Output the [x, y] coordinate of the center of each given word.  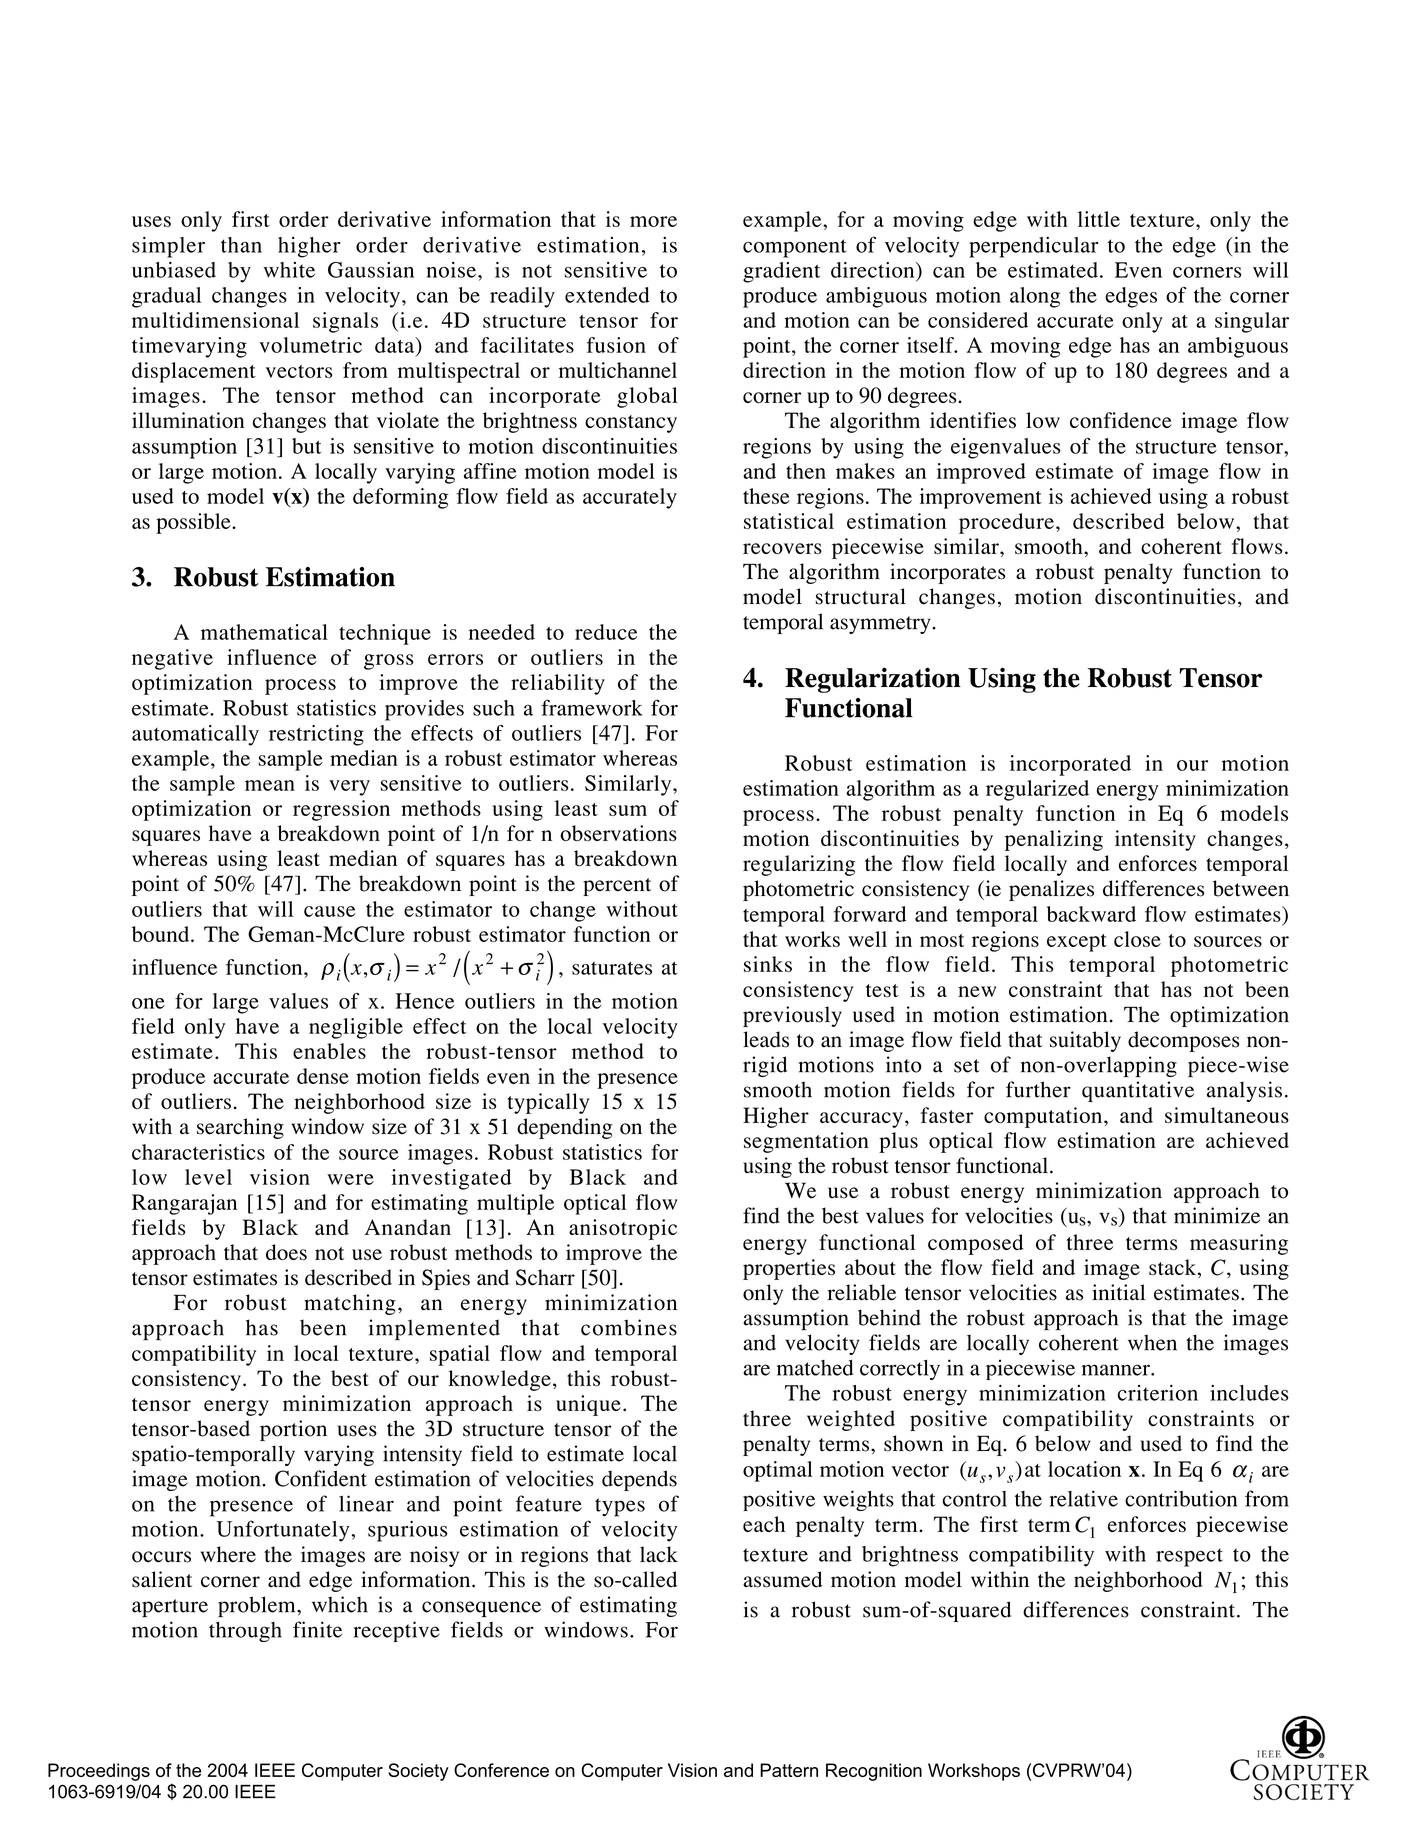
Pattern [789, 1770]
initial [1118, 1292]
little [1099, 219]
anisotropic [623, 1229]
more [653, 221]
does [286, 1252]
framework [592, 707]
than [241, 245]
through [245, 1632]
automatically [195, 735]
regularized [1037, 790]
